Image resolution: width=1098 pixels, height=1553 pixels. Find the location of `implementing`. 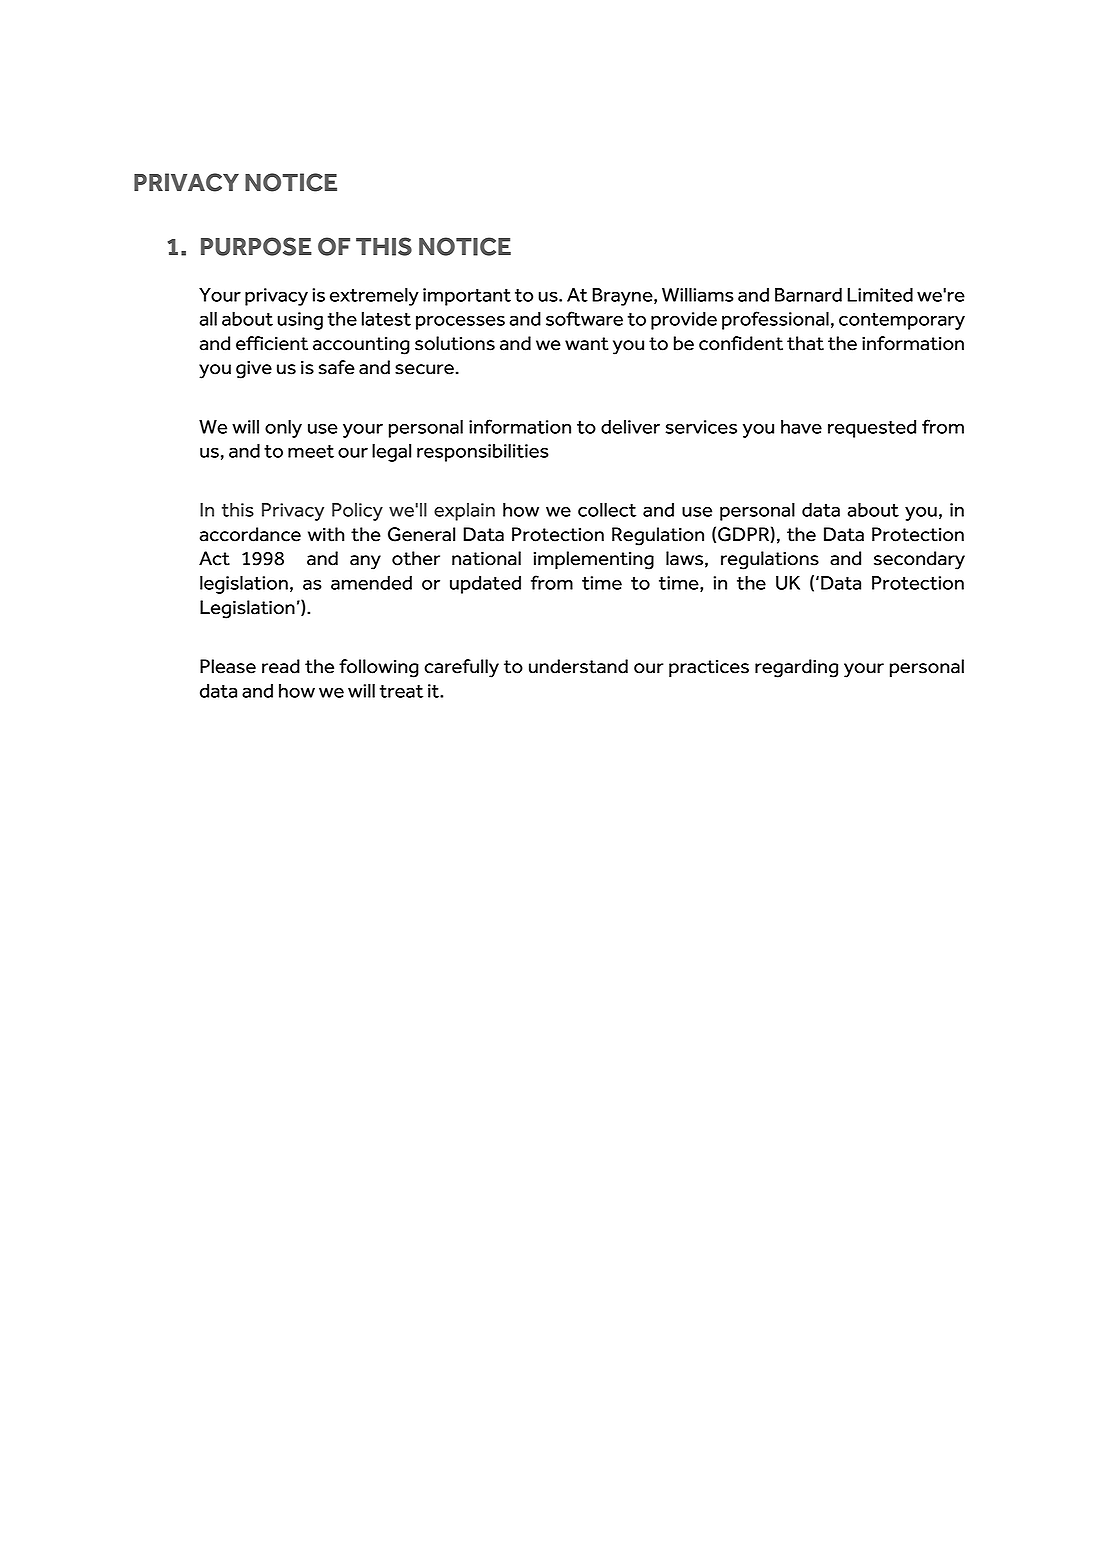

implementing is located at coordinates (594, 560).
